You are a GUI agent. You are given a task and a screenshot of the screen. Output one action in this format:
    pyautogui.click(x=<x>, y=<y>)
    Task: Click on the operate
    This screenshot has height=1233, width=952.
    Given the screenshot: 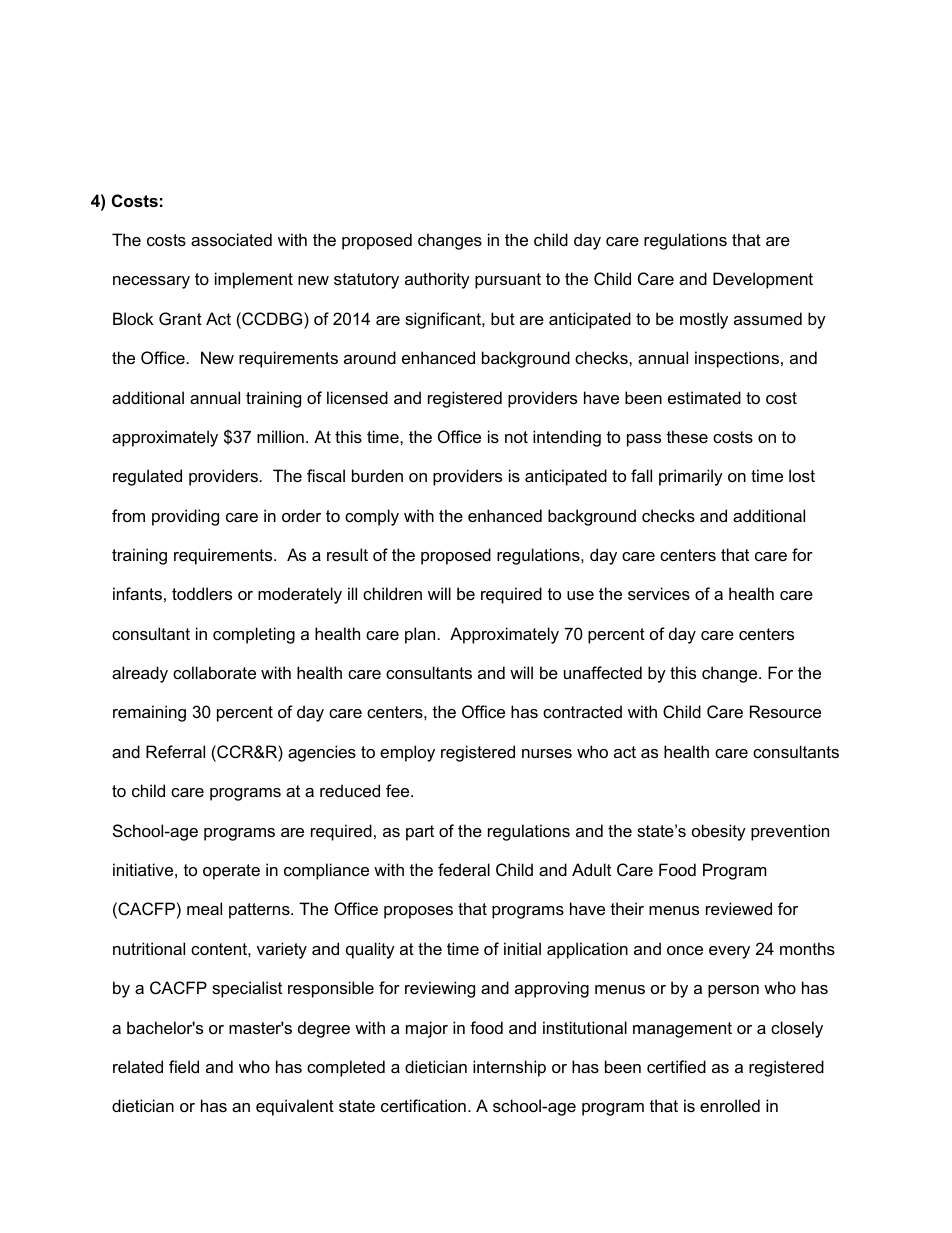 What is the action you would take?
    pyautogui.click(x=231, y=872)
